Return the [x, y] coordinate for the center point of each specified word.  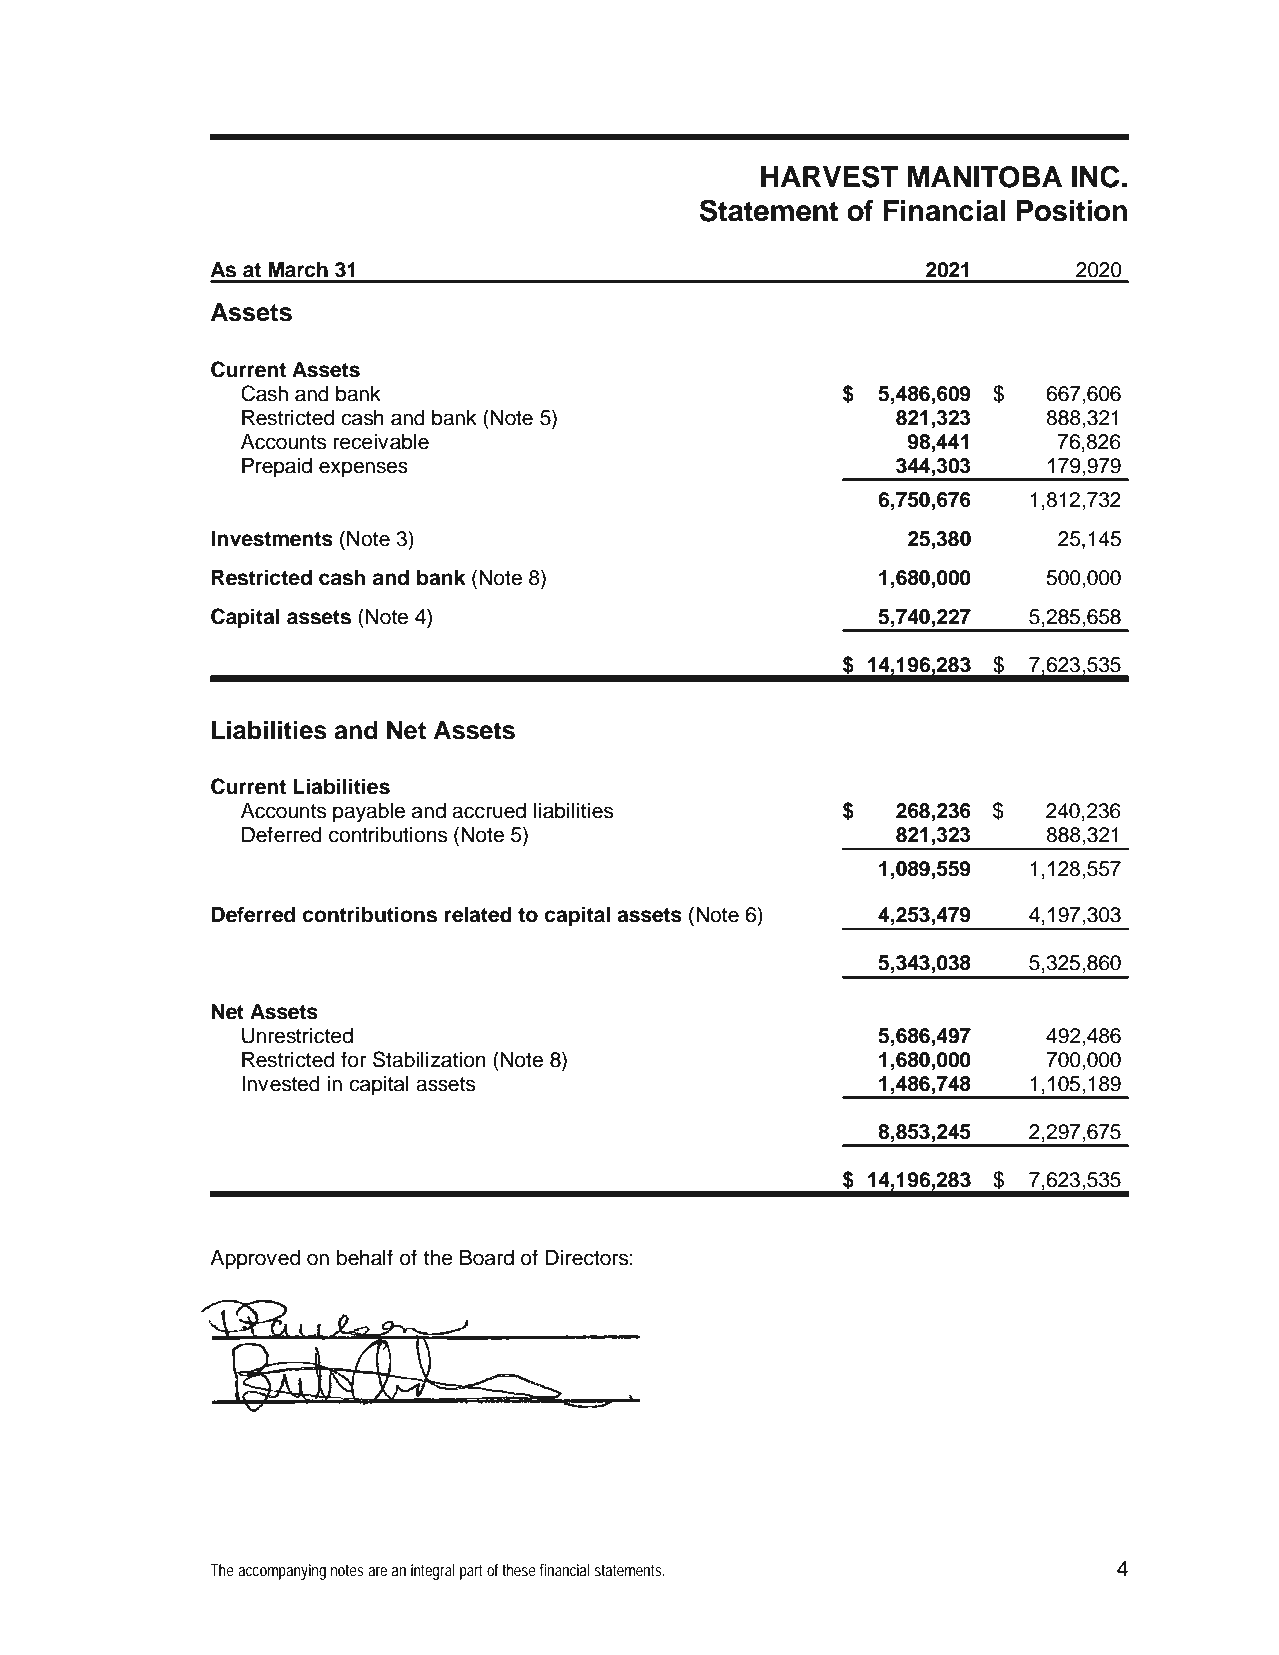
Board [487, 1258]
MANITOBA [985, 177]
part [471, 1572]
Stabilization [429, 1059]
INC [1095, 176]
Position [1071, 211]
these [519, 1570]
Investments [272, 539]
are [377, 1571]
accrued [489, 811]
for [353, 1059]
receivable [381, 442]
